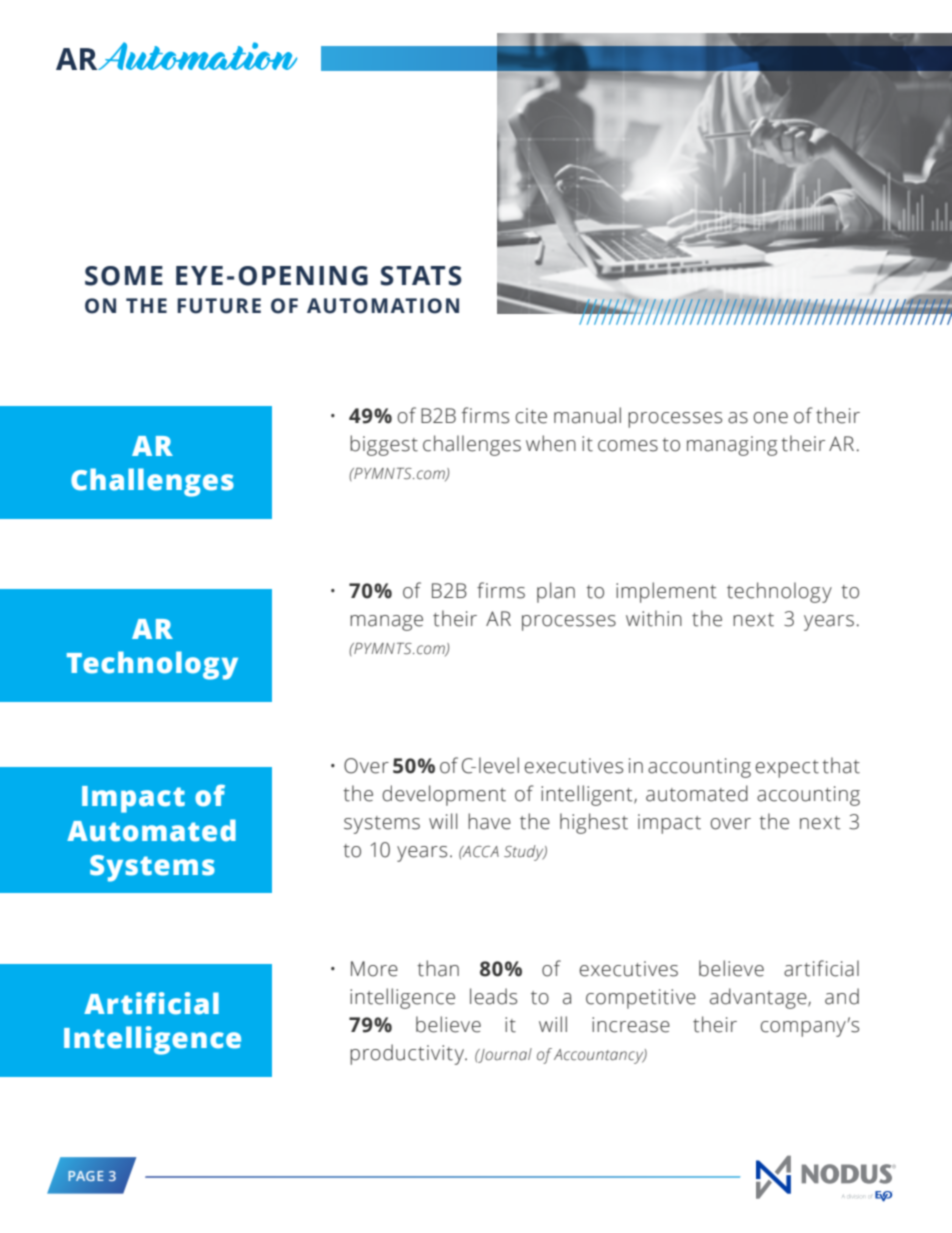 This screenshot has width=952, height=1233. Describe the element at coordinates (444, 795) in the screenshot. I see `development` at that location.
